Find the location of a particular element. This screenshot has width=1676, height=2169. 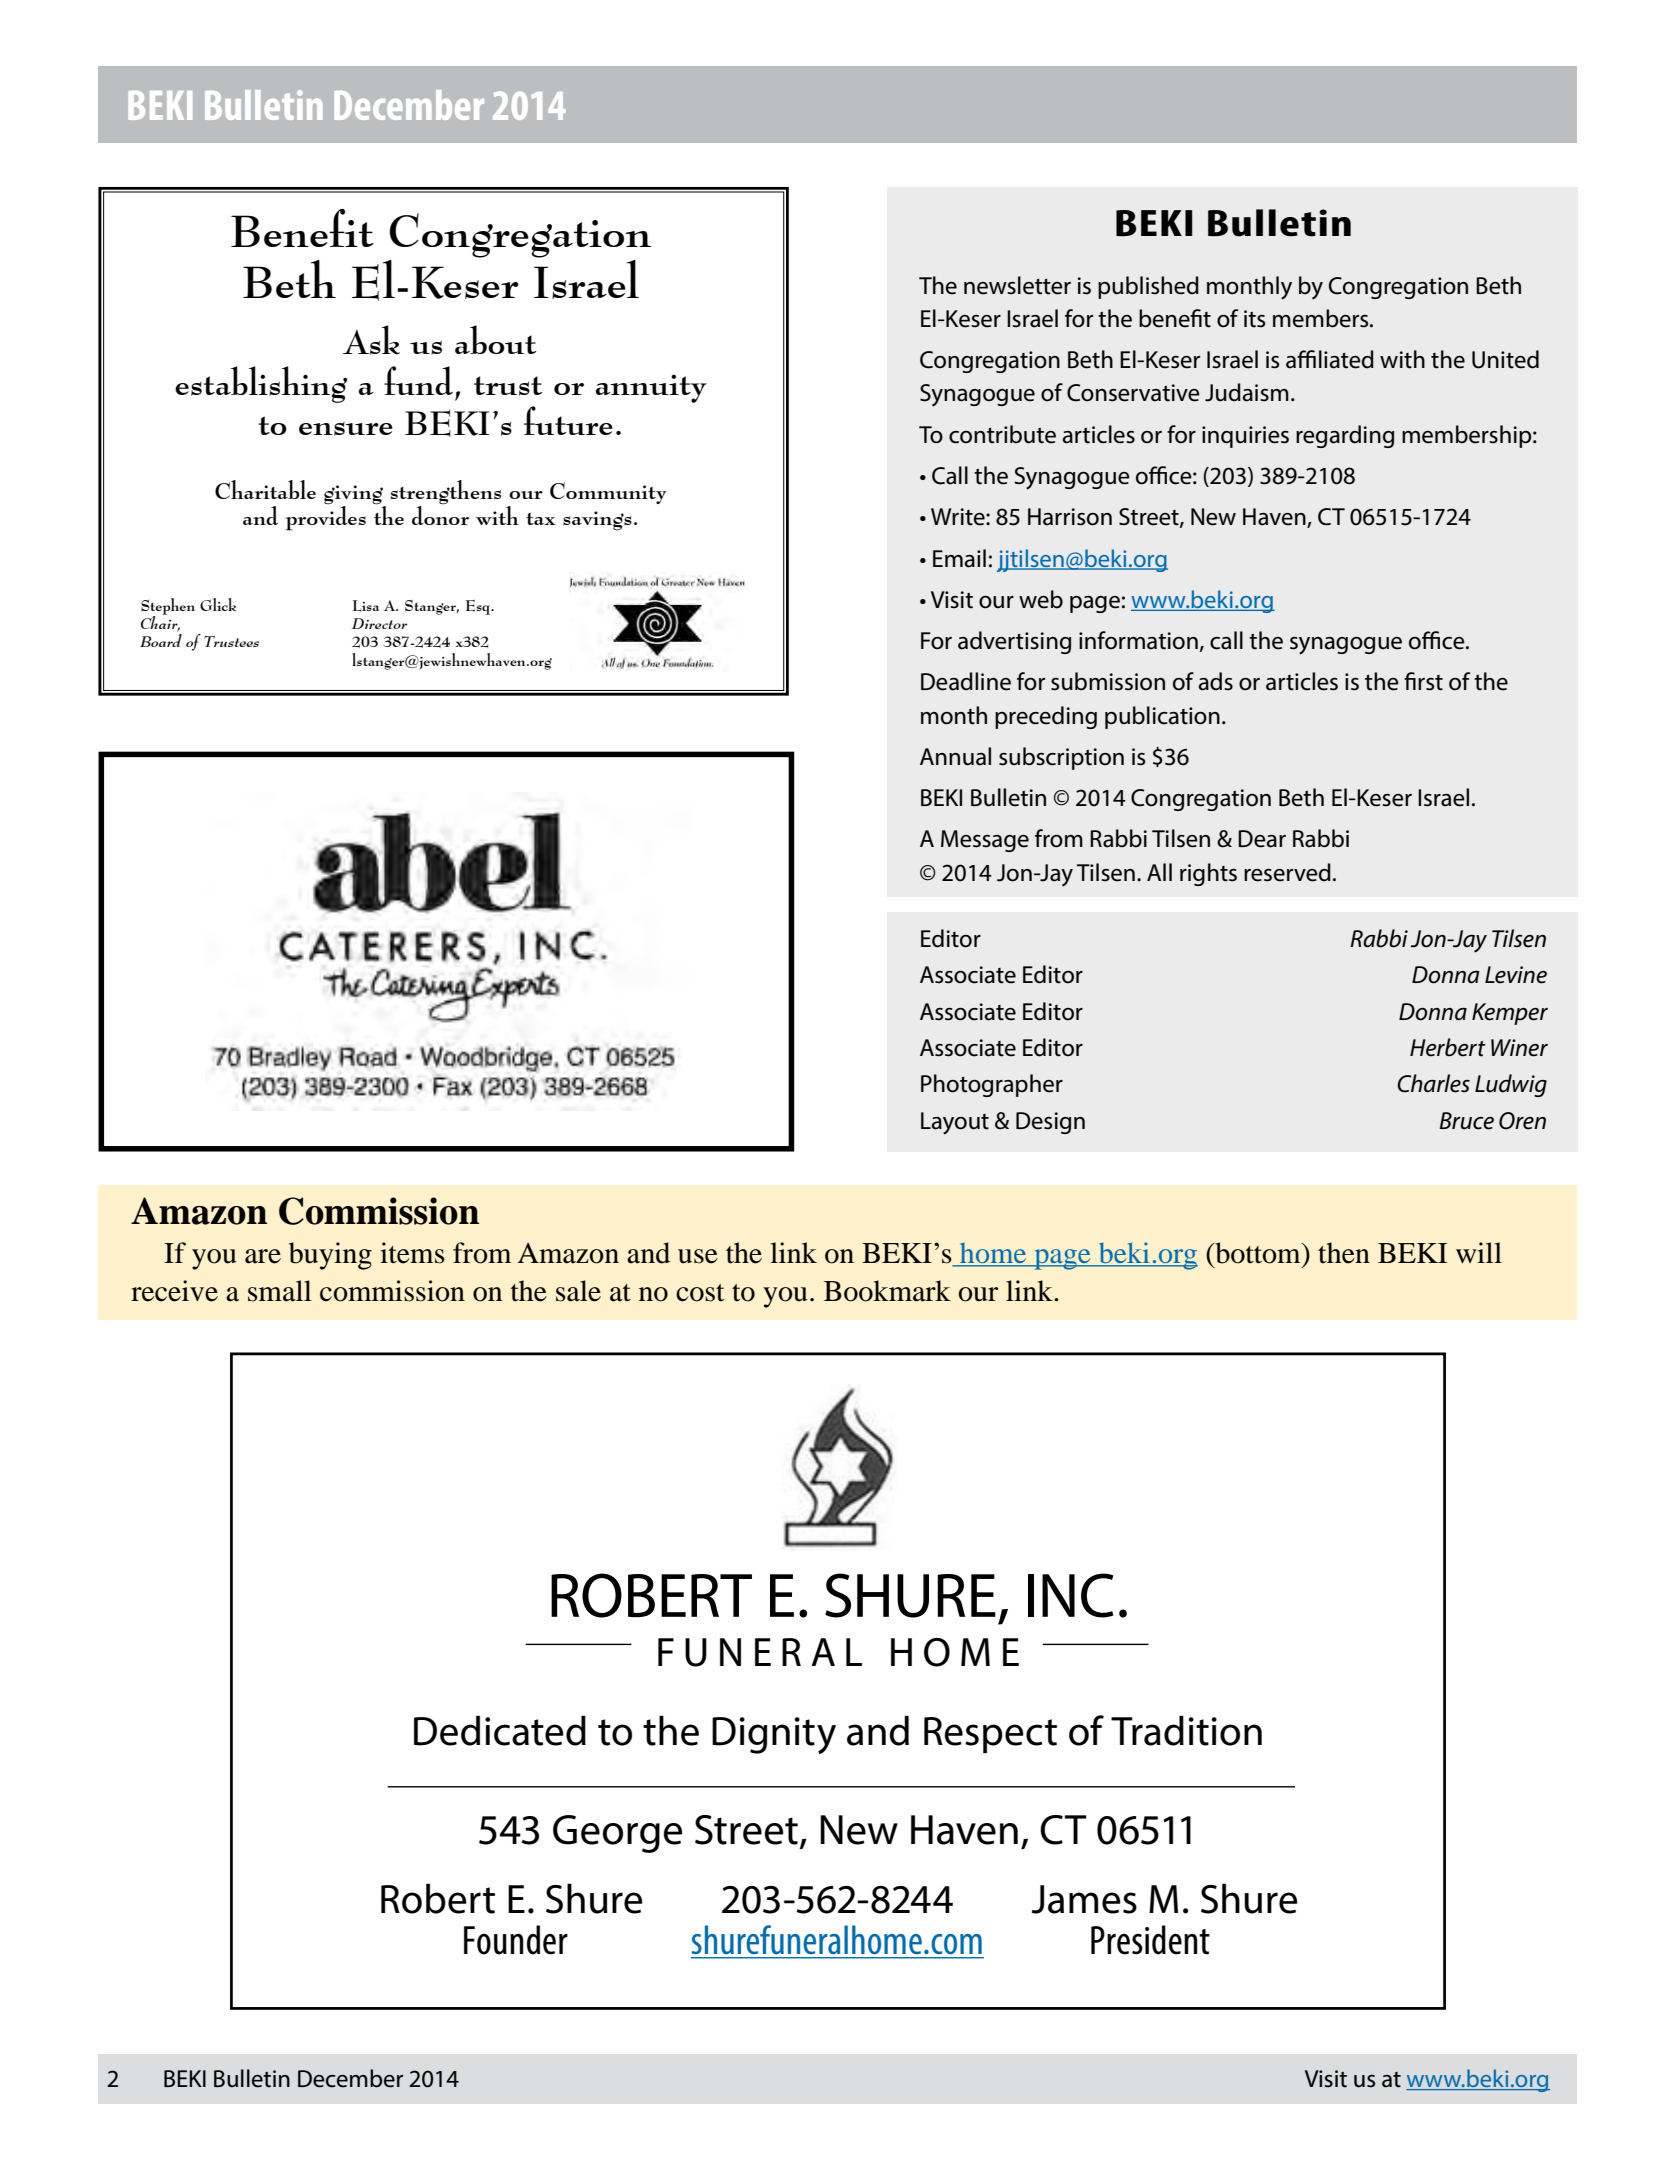

cost is located at coordinates (700, 1293).
